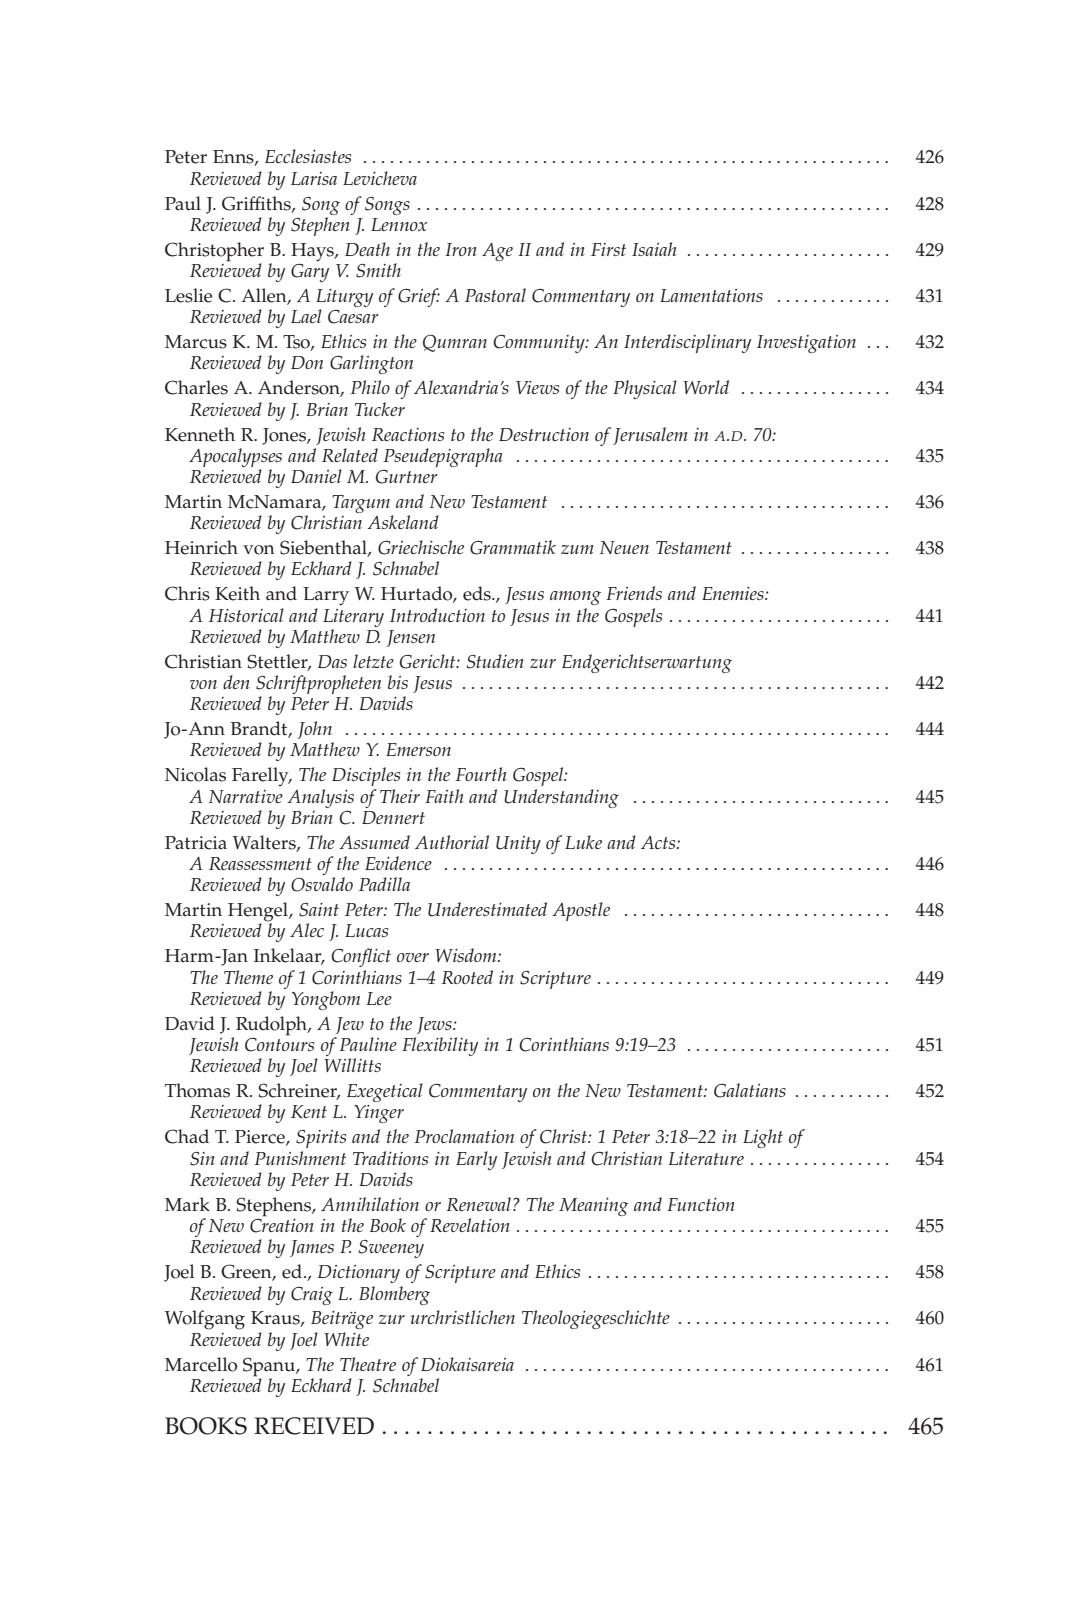  I want to click on Narrative, so click(246, 796).
